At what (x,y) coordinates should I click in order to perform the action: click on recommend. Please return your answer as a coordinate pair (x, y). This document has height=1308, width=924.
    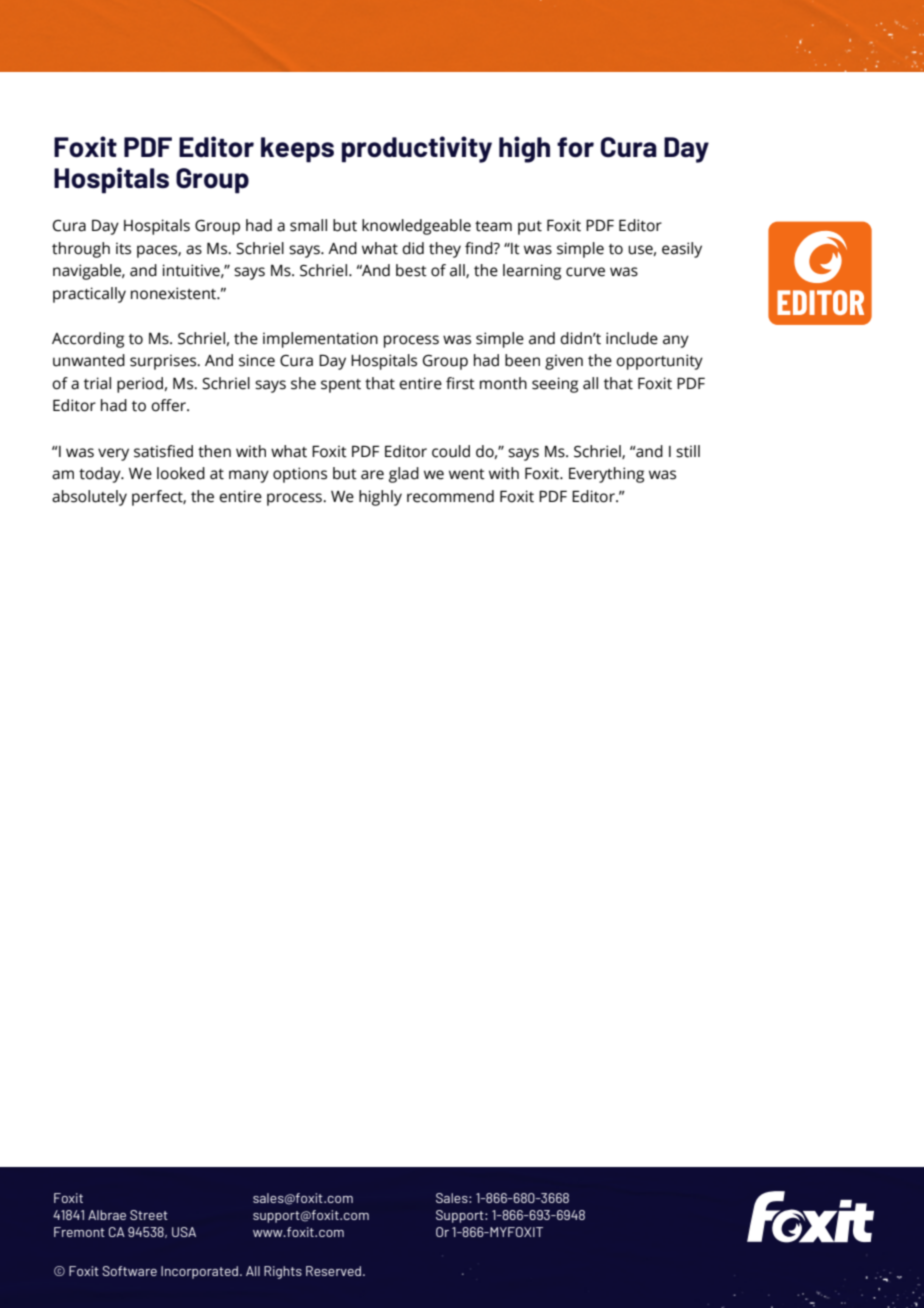
    Looking at the image, I should click on (450, 496).
